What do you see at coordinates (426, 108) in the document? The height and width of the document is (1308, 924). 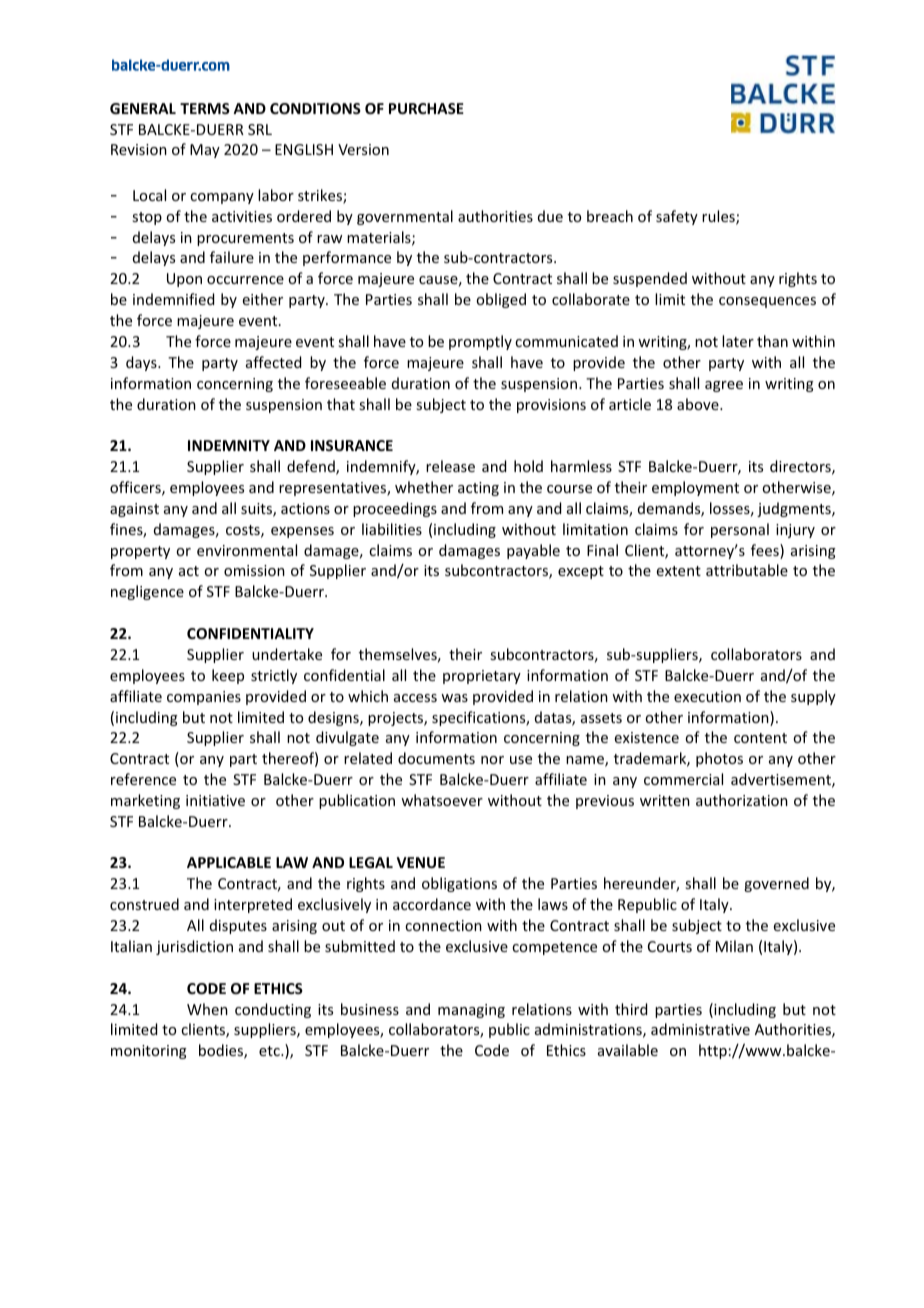 I see `PURCHASE` at bounding box center [426, 108].
